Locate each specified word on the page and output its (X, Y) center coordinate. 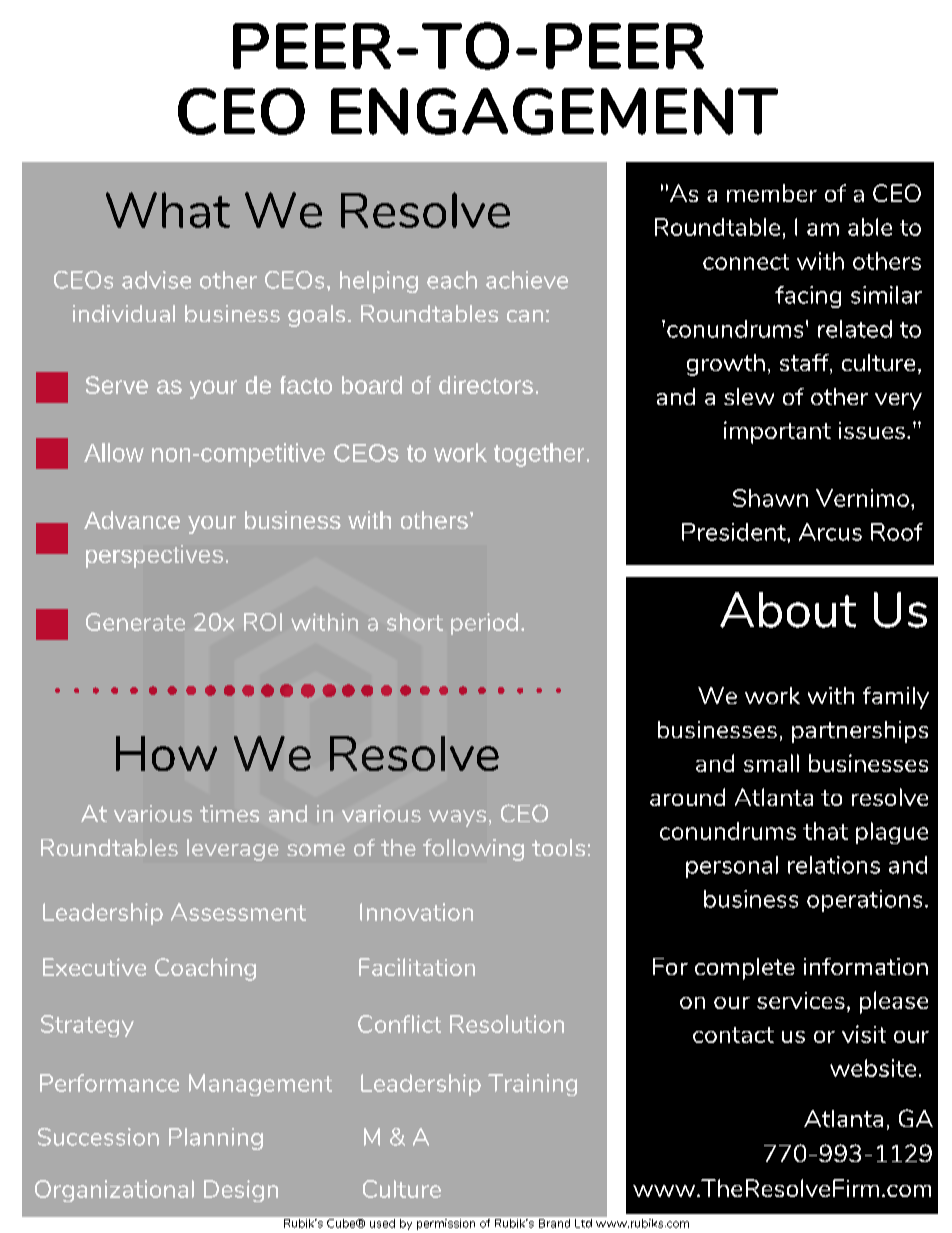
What (168, 210)
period (484, 624)
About (788, 610)
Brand (554, 1223)
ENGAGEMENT (554, 111)
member (772, 193)
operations (864, 901)
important (777, 432)
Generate (135, 622)
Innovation (416, 912)
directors (486, 385)
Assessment (238, 912)
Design (241, 1191)
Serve (117, 385)
